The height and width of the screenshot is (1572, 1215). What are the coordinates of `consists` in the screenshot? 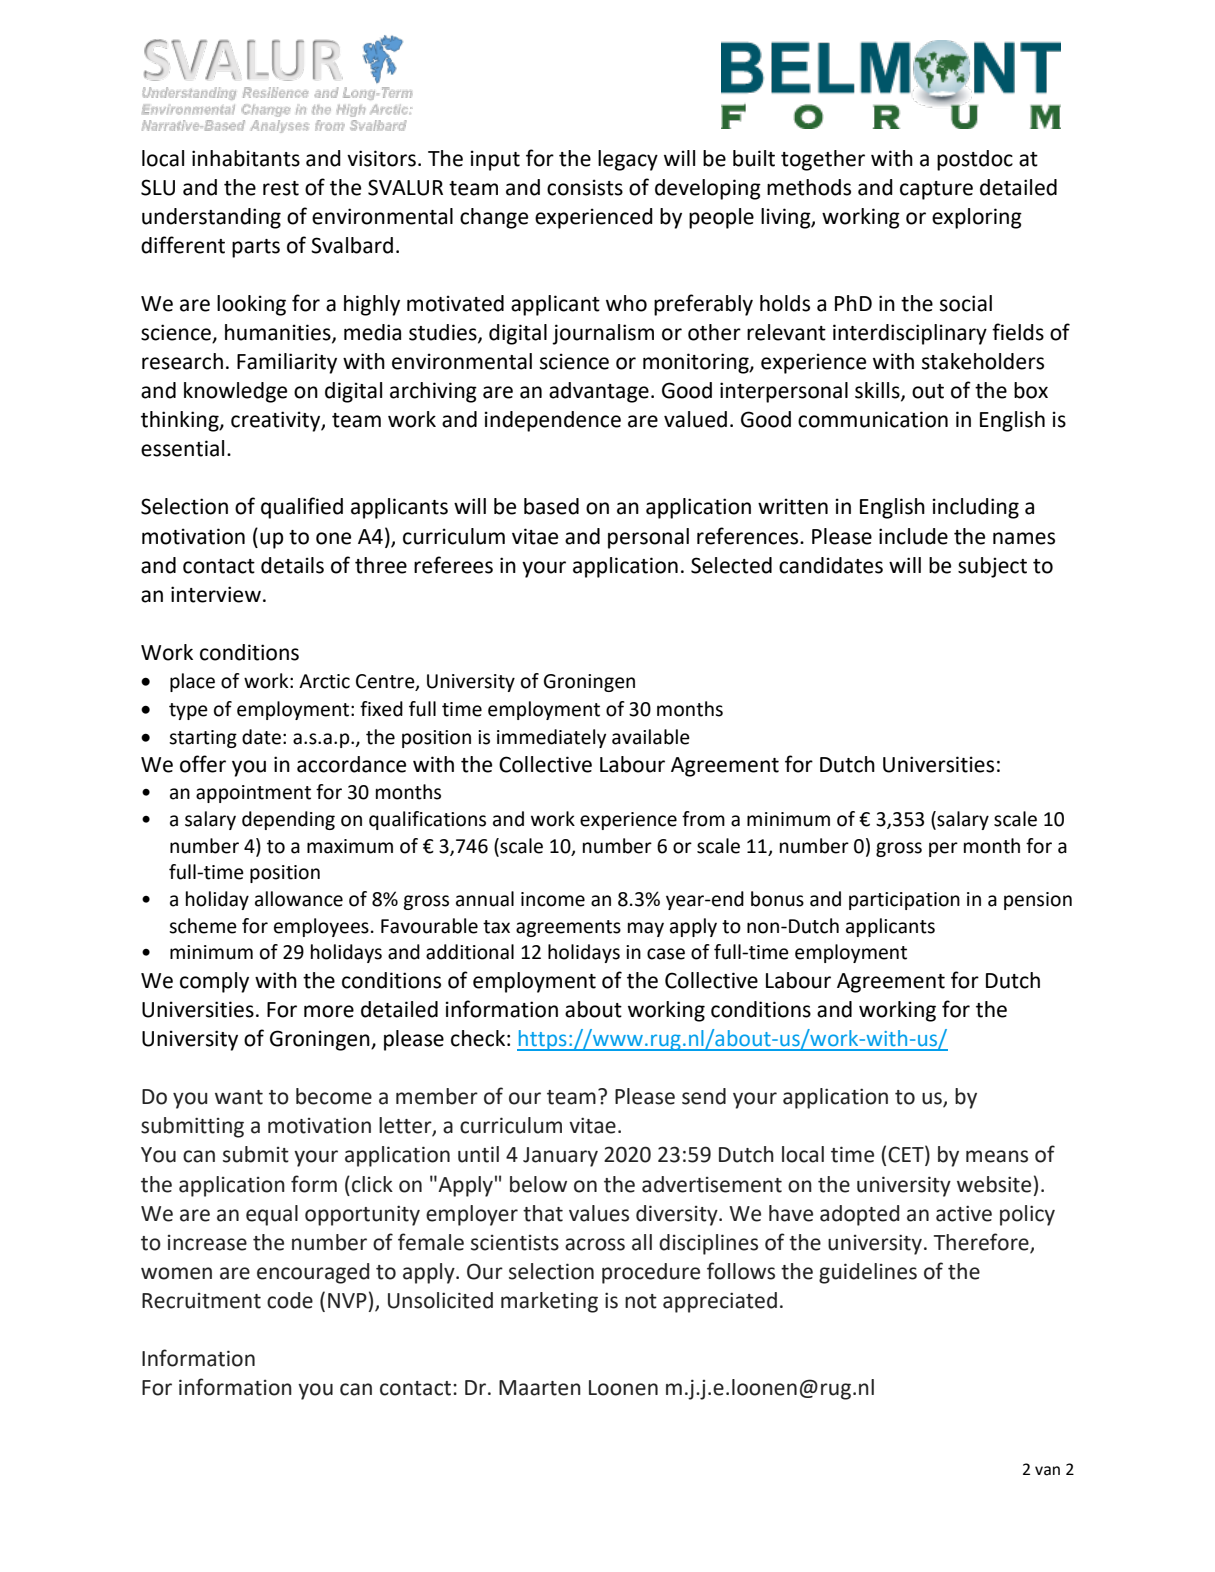 It's located at (585, 187).
